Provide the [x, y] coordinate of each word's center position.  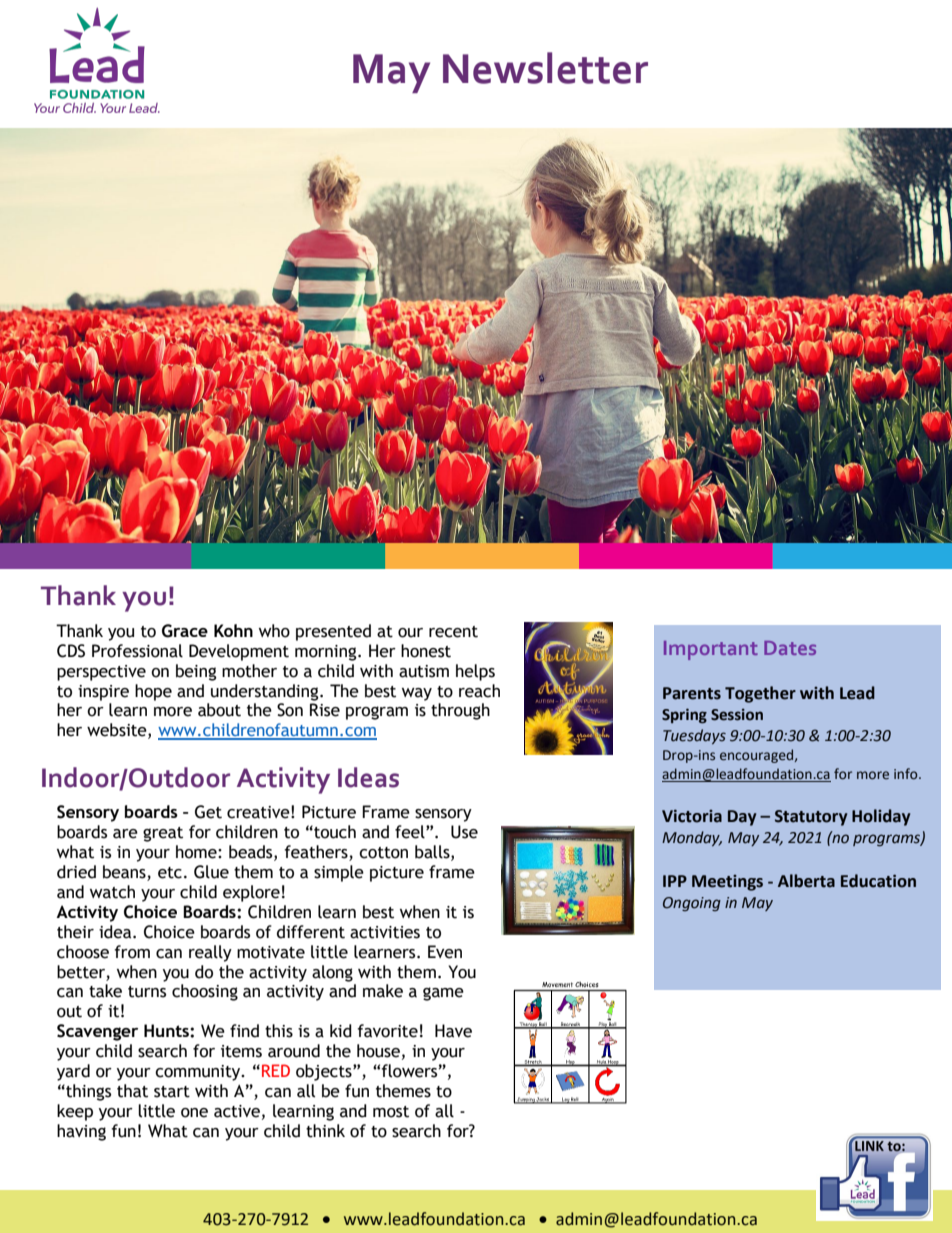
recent [453, 632]
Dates [790, 648]
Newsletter [545, 68]
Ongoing [692, 904]
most [391, 1112]
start [172, 1092]
